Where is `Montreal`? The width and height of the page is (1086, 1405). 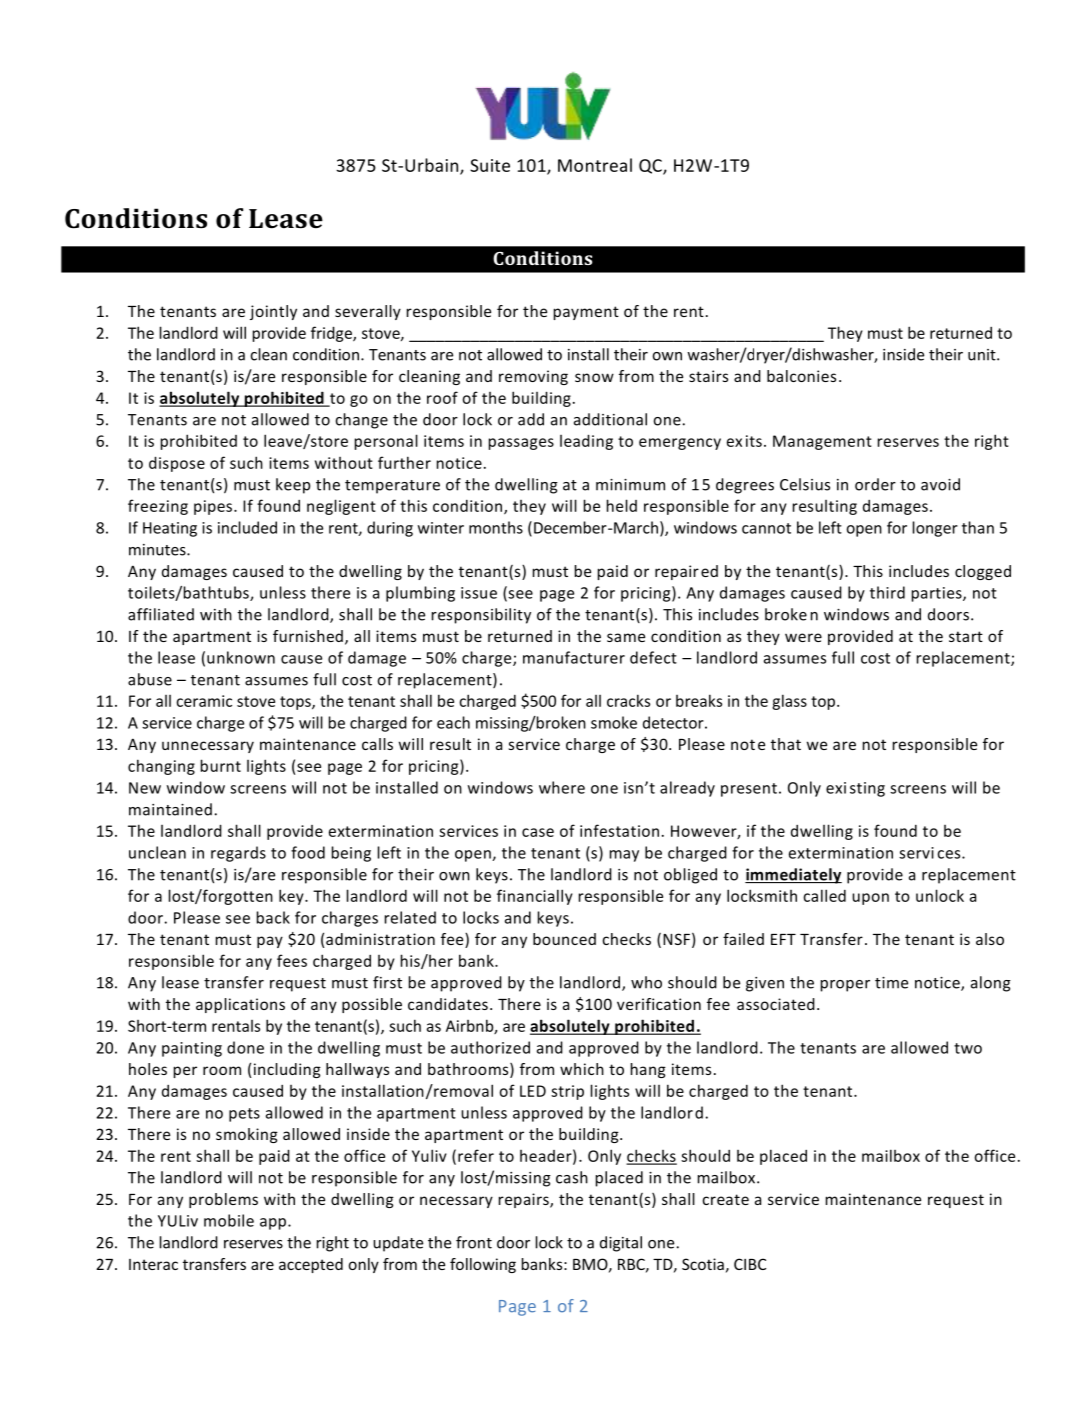
Montreal is located at coordinates (595, 165).
